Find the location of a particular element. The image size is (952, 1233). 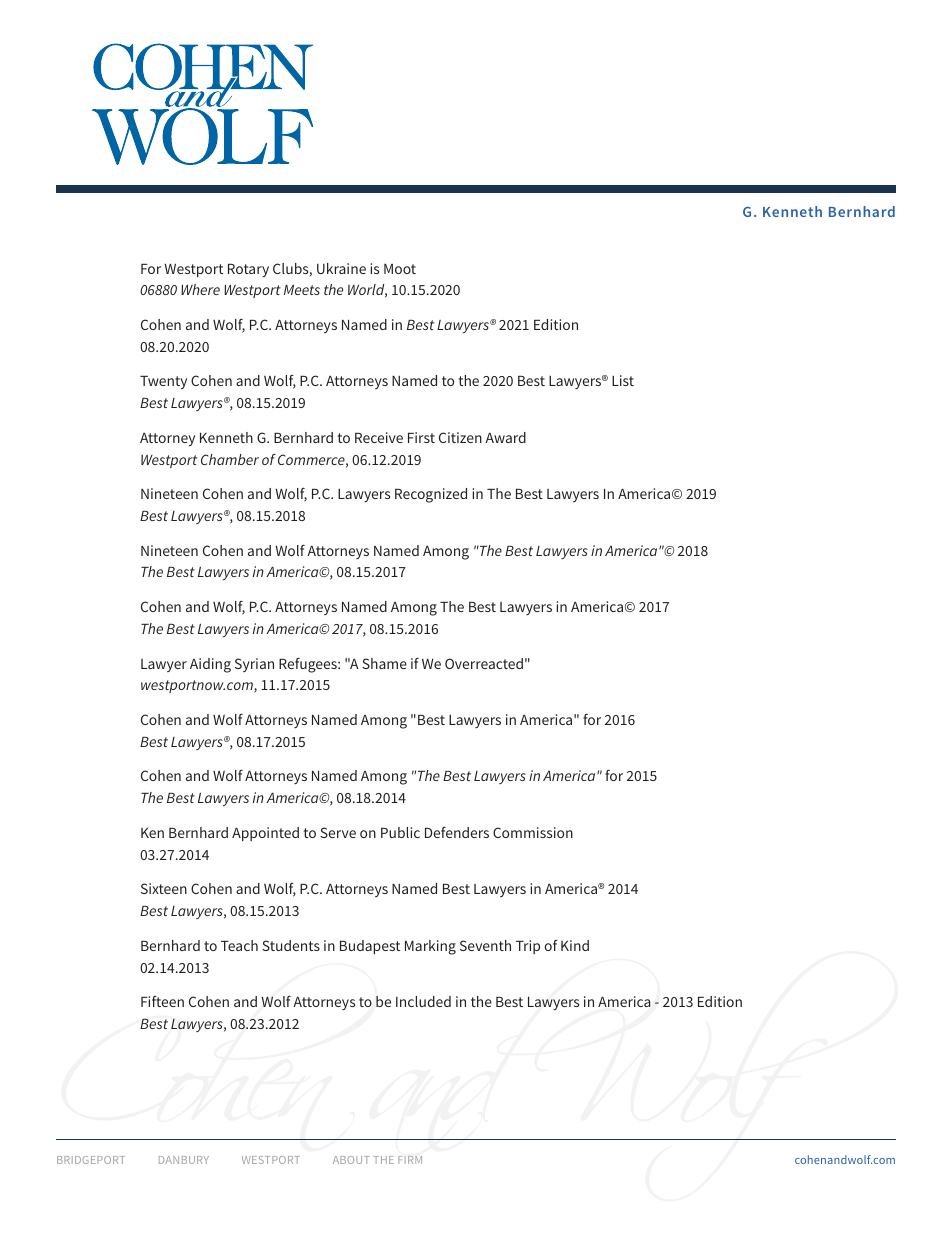

ABOUT is located at coordinates (351, 1160).
